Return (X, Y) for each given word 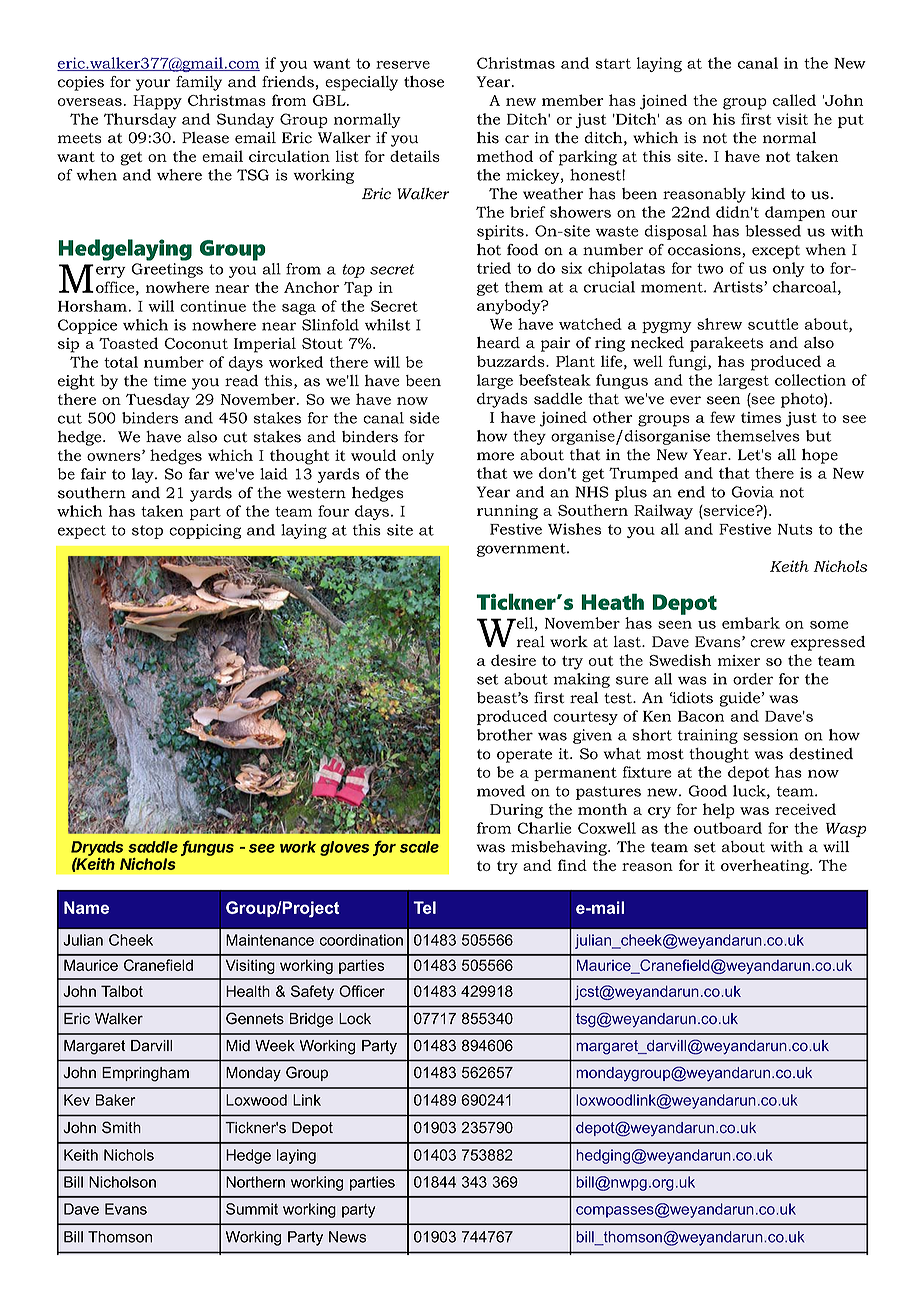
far (199, 474)
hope (820, 456)
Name (86, 907)
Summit (252, 1209)
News (347, 1237)
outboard (728, 828)
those (424, 82)
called (794, 100)
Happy (157, 102)
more (495, 456)
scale (419, 847)
